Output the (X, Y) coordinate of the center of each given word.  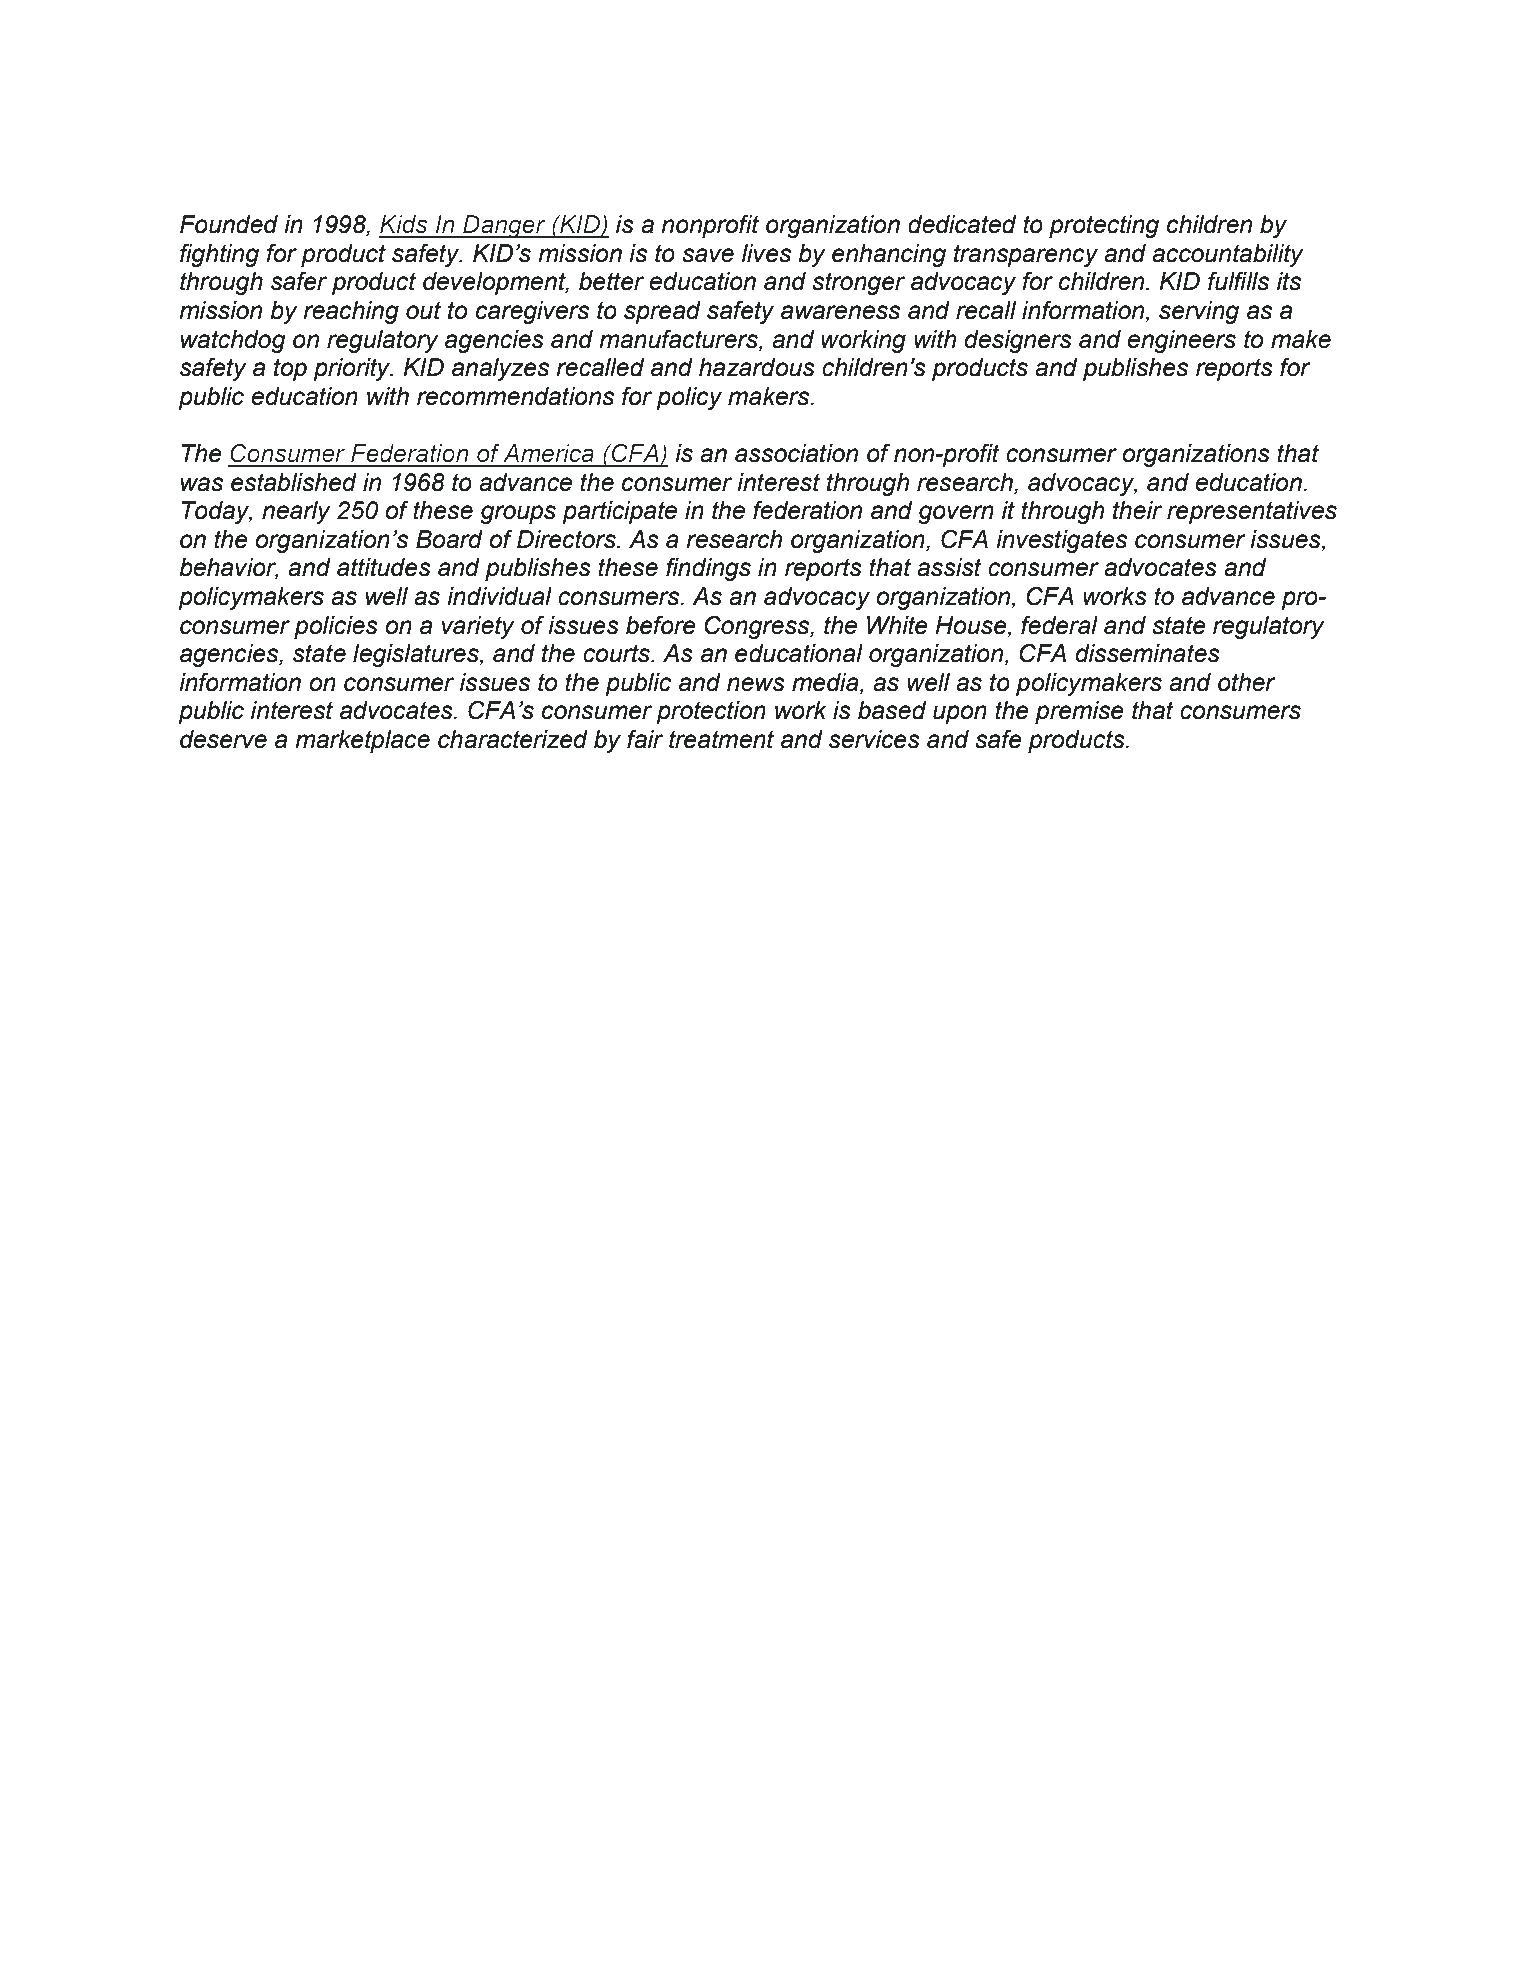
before (661, 625)
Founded (229, 224)
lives (766, 253)
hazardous (757, 367)
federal (1059, 625)
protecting (1104, 226)
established (294, 482)
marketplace (362, 741)
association (796, 453)
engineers (1182, 341)
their (1137, 510)
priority (353, 369)
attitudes (384, 567)
